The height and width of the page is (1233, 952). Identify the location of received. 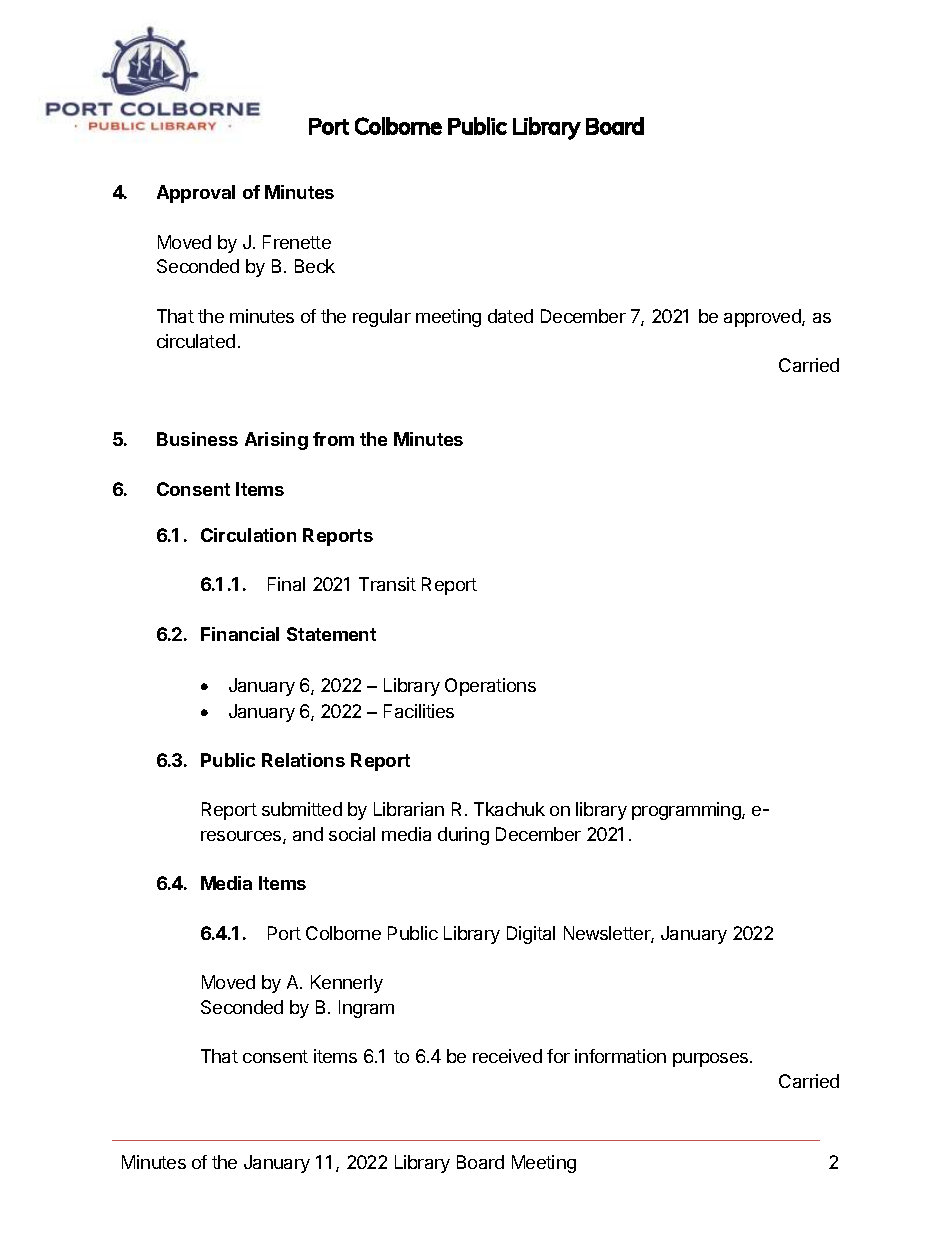
(507, 1056).
